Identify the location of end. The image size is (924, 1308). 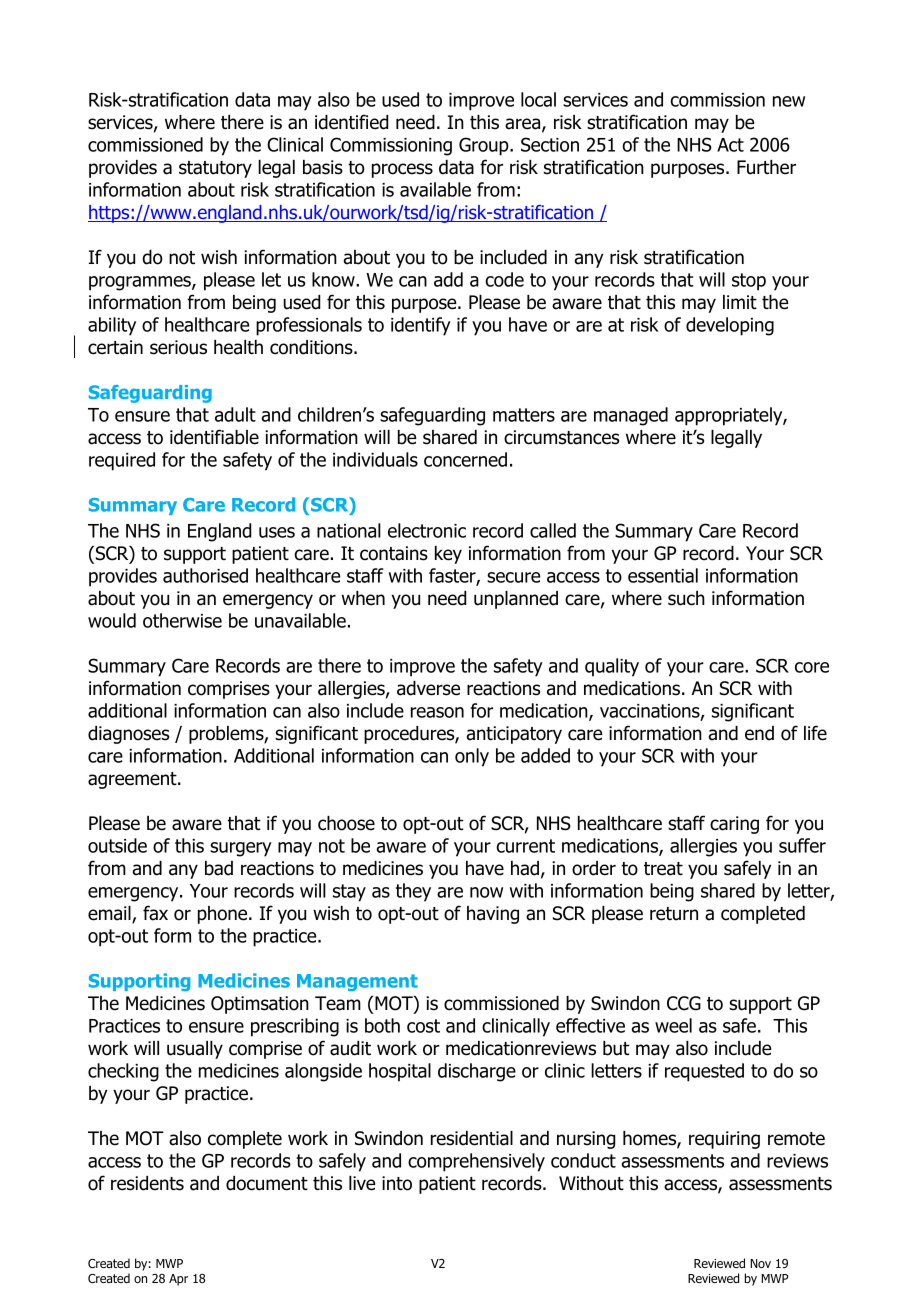
(759, 733).
